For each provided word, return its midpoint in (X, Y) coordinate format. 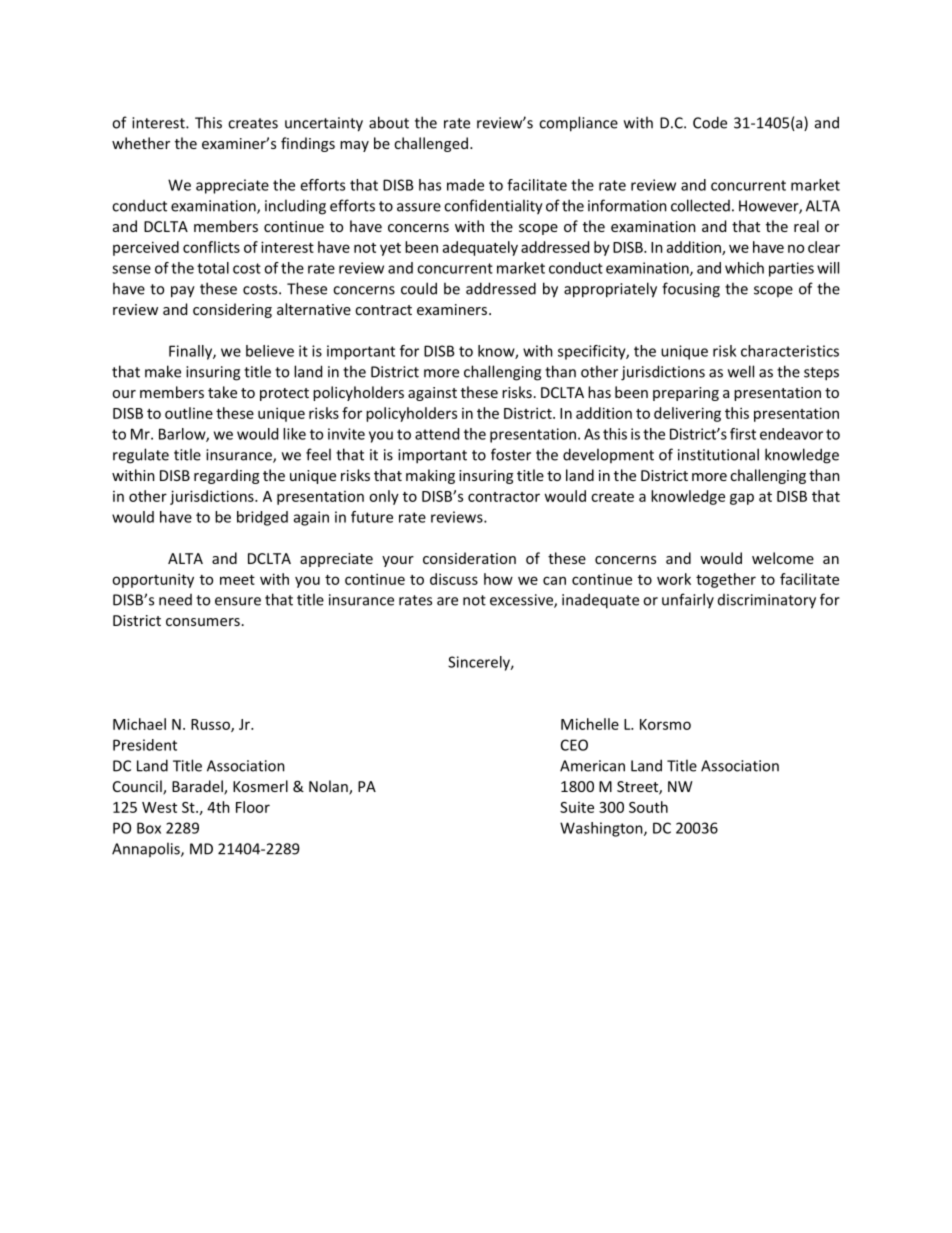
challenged (431, 144)
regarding (226, 476)
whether (141, 143)
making (430, 476)
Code (710, 122)
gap (742, 499)
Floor (253, 807)
